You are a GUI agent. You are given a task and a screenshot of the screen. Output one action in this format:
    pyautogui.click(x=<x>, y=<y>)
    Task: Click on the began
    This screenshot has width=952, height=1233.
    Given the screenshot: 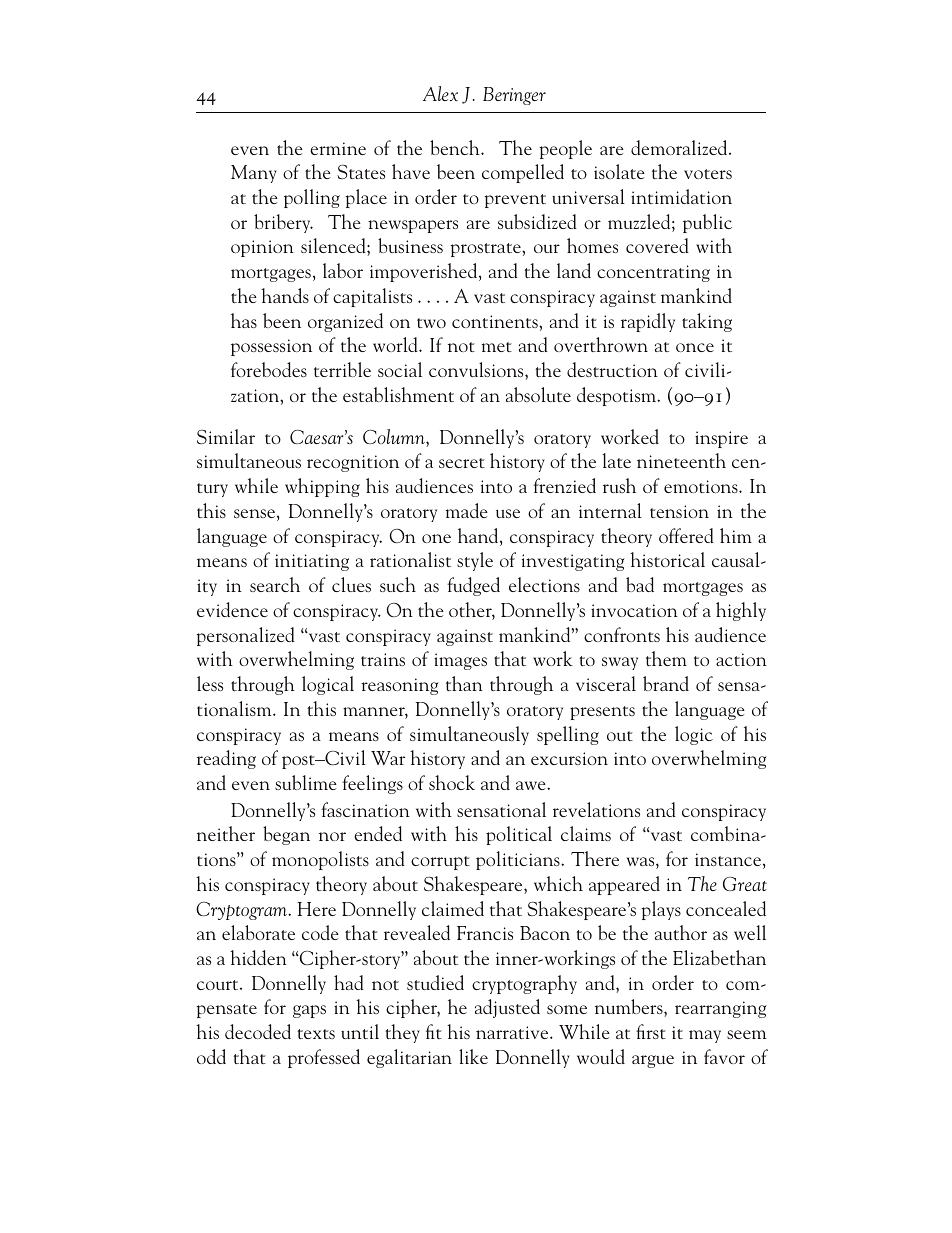 What is the action you would take?
    pyautogui.click(x=286, y=835)
